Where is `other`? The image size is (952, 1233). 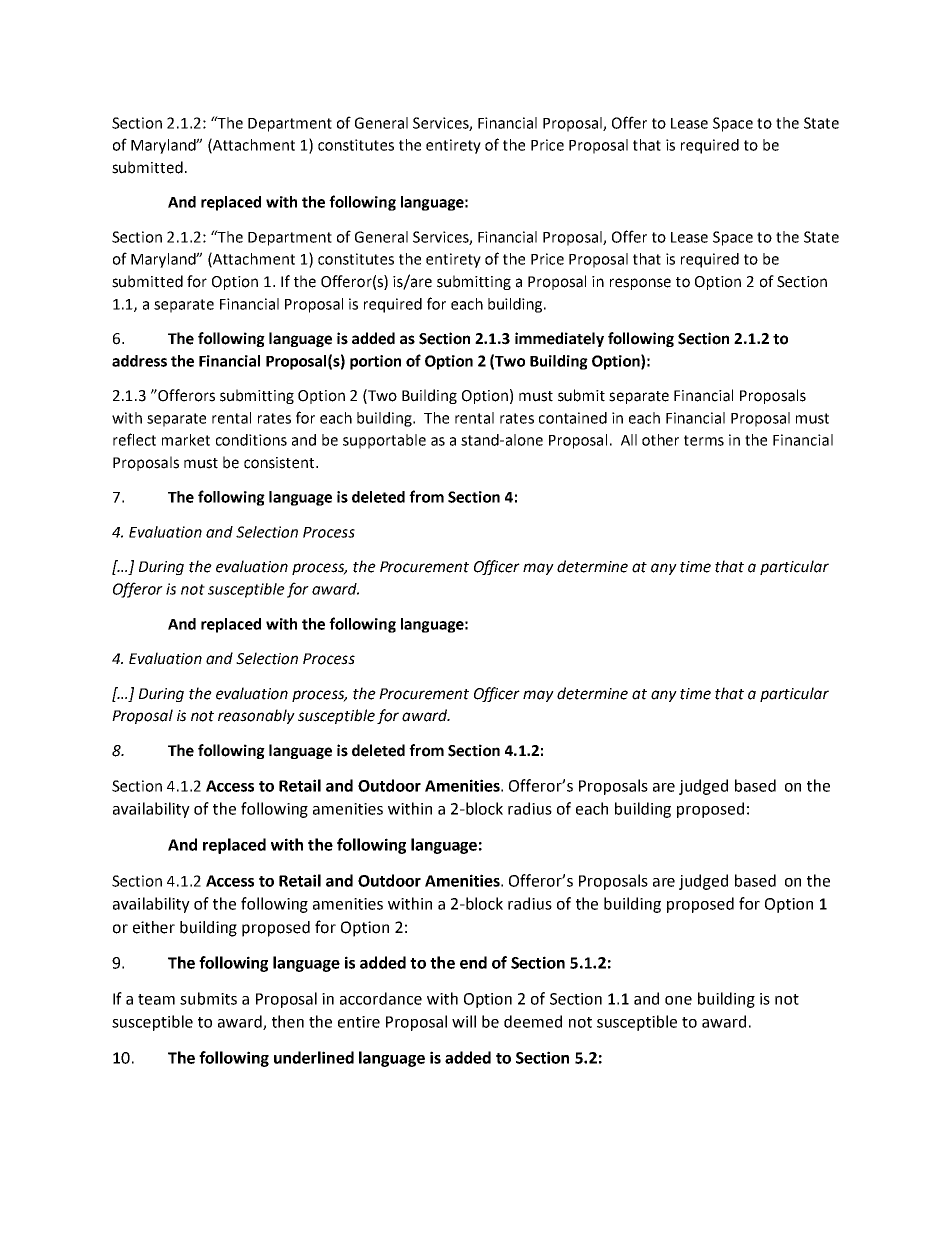
other is located at coordinates (660, 440).
